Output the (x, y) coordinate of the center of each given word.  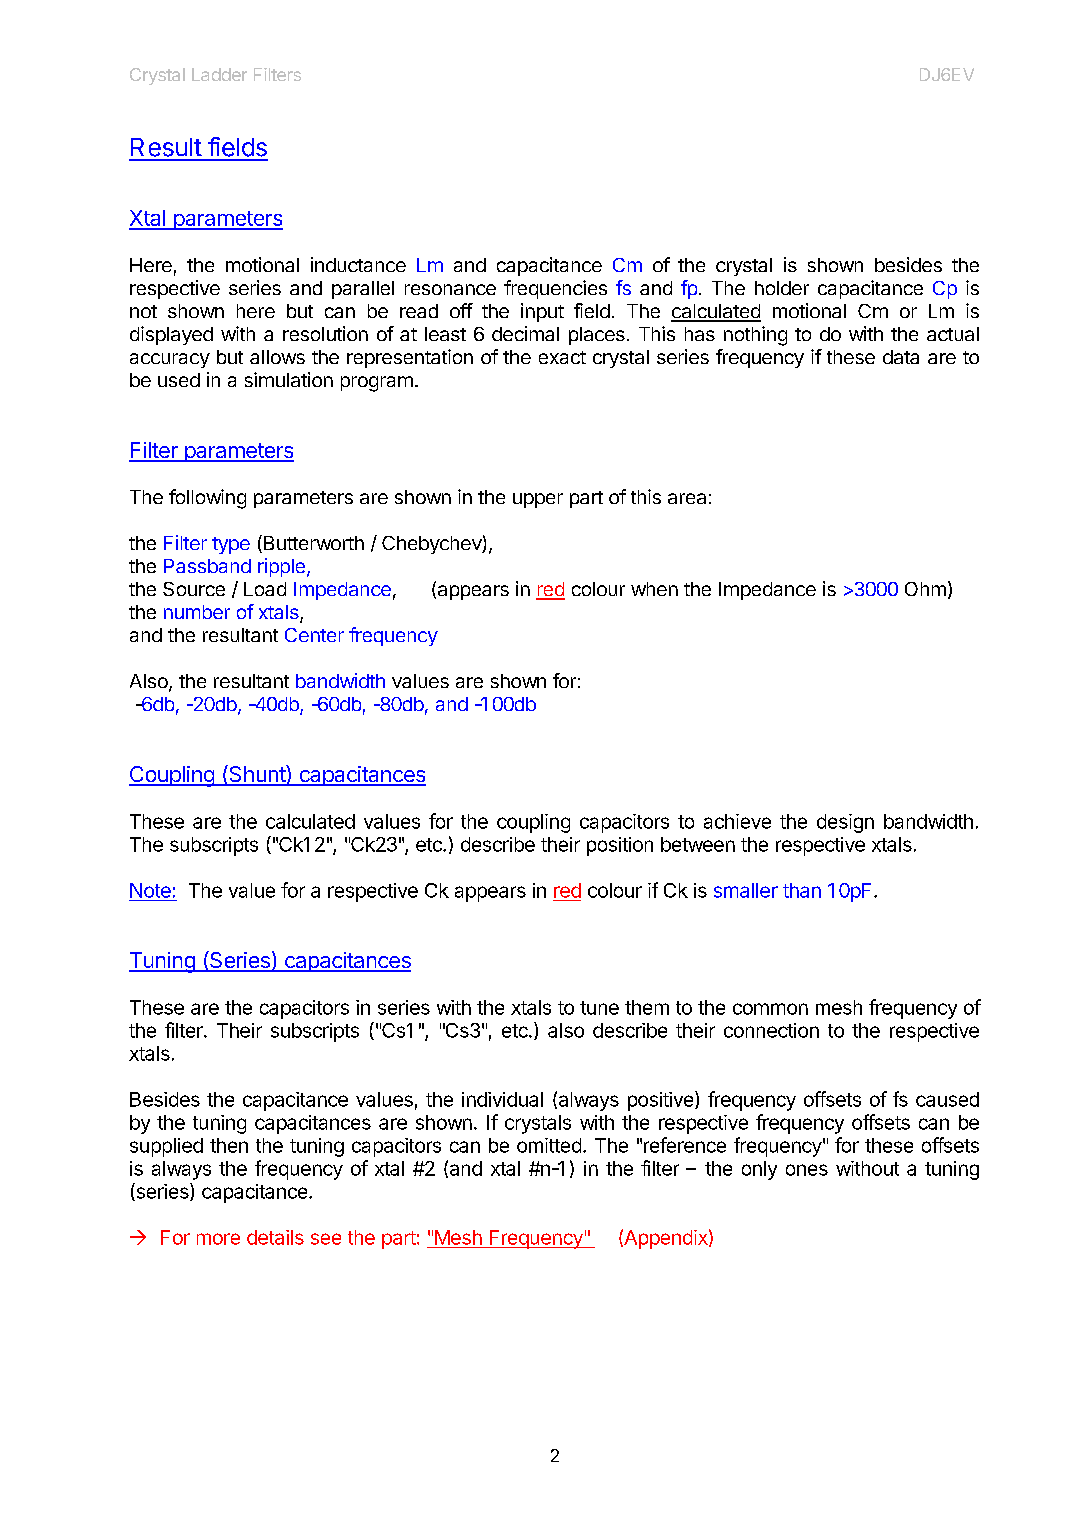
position (620, 846)
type (231, 545)
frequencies (555, 289)
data (901, 357)
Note (150, 890)
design (845, 823)
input (542, 312)
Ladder (219, 74)
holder (782, 288)
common (770, 1009)
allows (277, 357)
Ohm (925, 589)
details (275, 1237)
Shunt (257, 775)
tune (599, 1008)
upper (538, 500)
